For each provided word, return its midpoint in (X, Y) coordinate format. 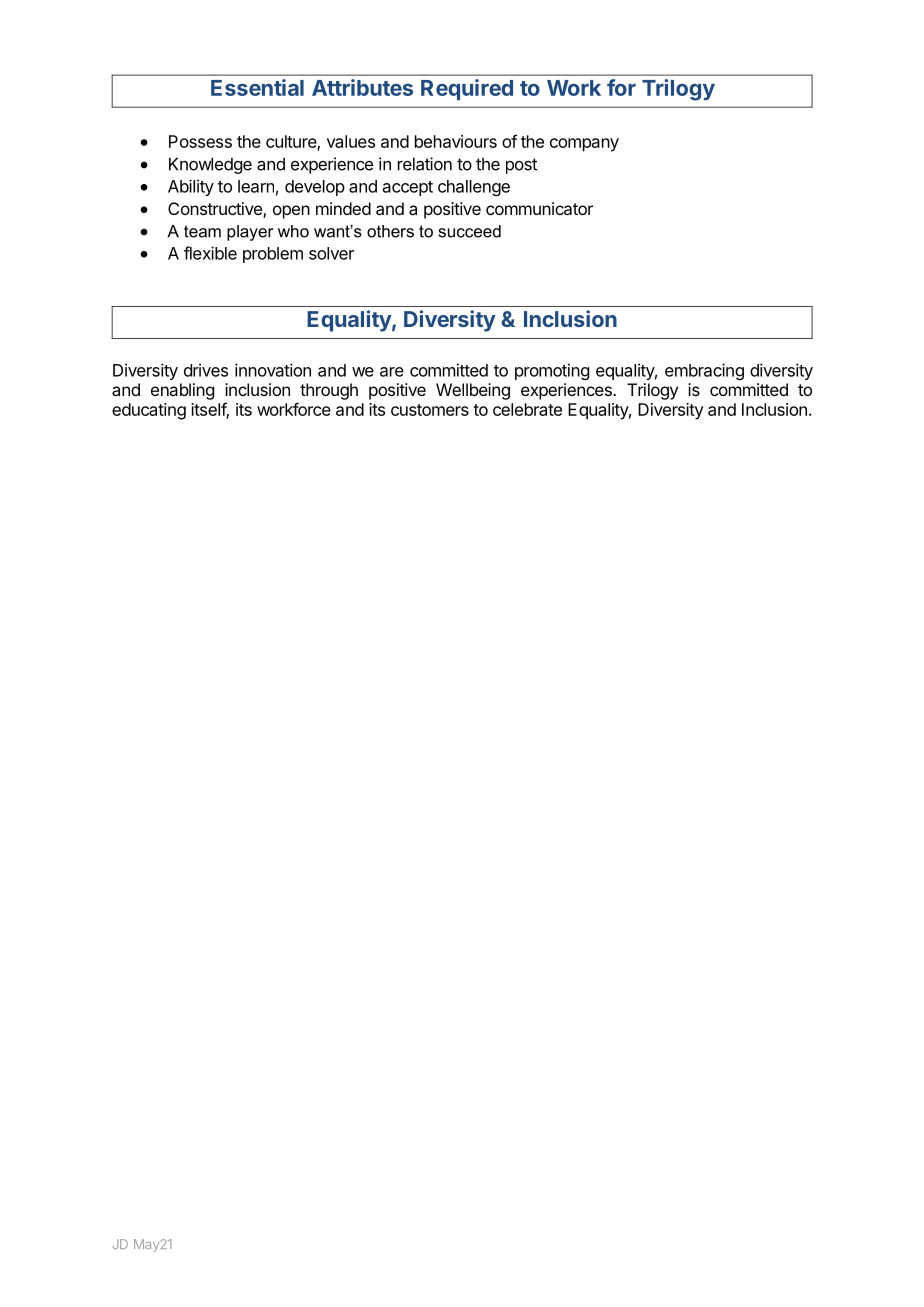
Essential (257, 87)
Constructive (216, 210)
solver (331, 253)
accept (408, 188)
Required (467, 89)
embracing (704, 371)
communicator (539, 208)
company (584, 145)
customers (430, 410)
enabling (182, 391)
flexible (210, 253)
